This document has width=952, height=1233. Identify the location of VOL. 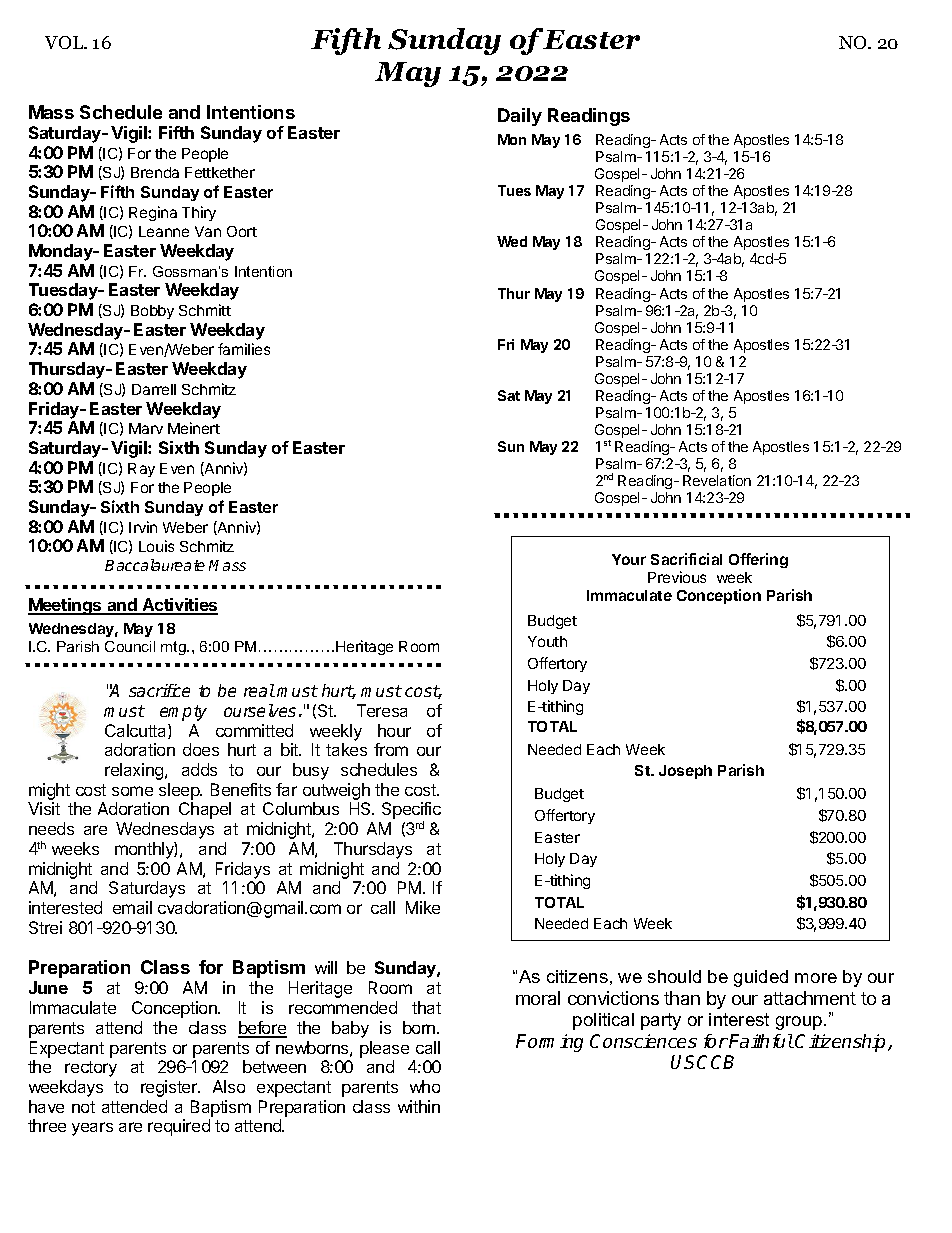
(65, 42).
